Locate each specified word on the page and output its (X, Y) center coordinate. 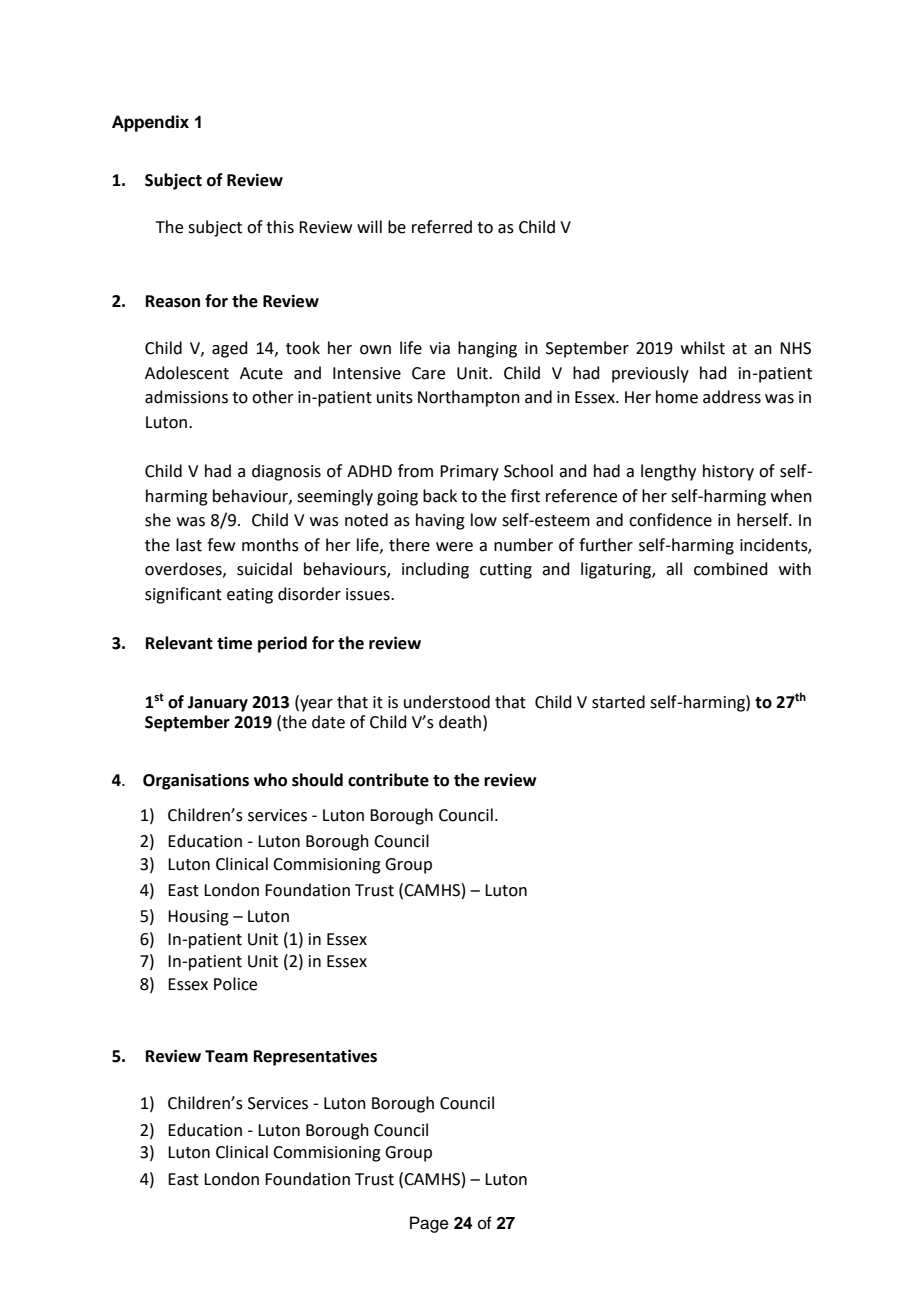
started (618, 702)
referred (442, 227)
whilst (703, 348)
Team (226, 1056)
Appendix (150, 123)
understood (447, 702)
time (234, 643)
